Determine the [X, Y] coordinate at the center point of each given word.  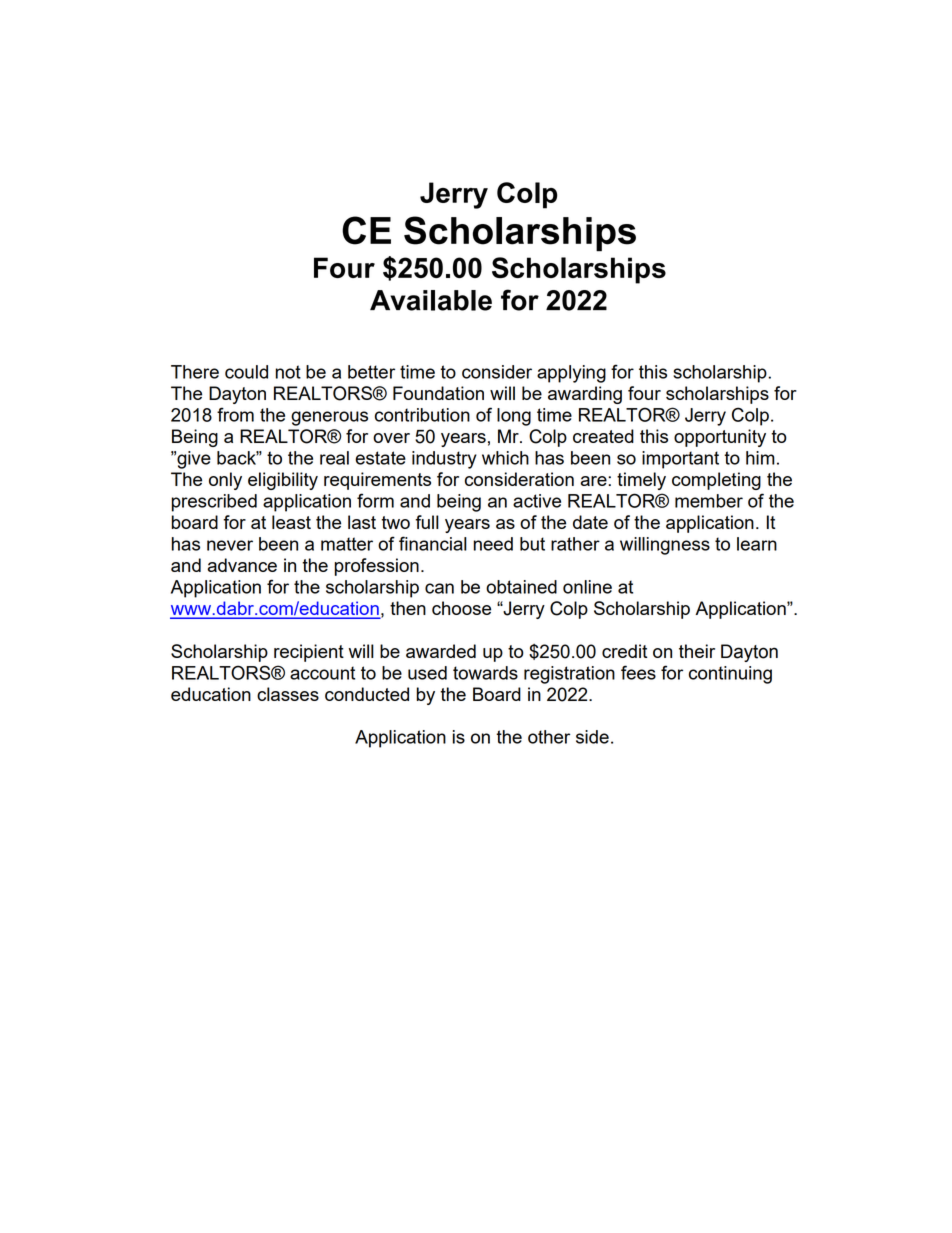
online [587, 587]
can [439, 588]
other [549, 737]
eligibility [283, 481]
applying [571, 374]
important [680, 460]
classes [288, 694]
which [505, 458]
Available [431, 300]
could [246, 372]
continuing [730, 675]
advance [242, 565]
